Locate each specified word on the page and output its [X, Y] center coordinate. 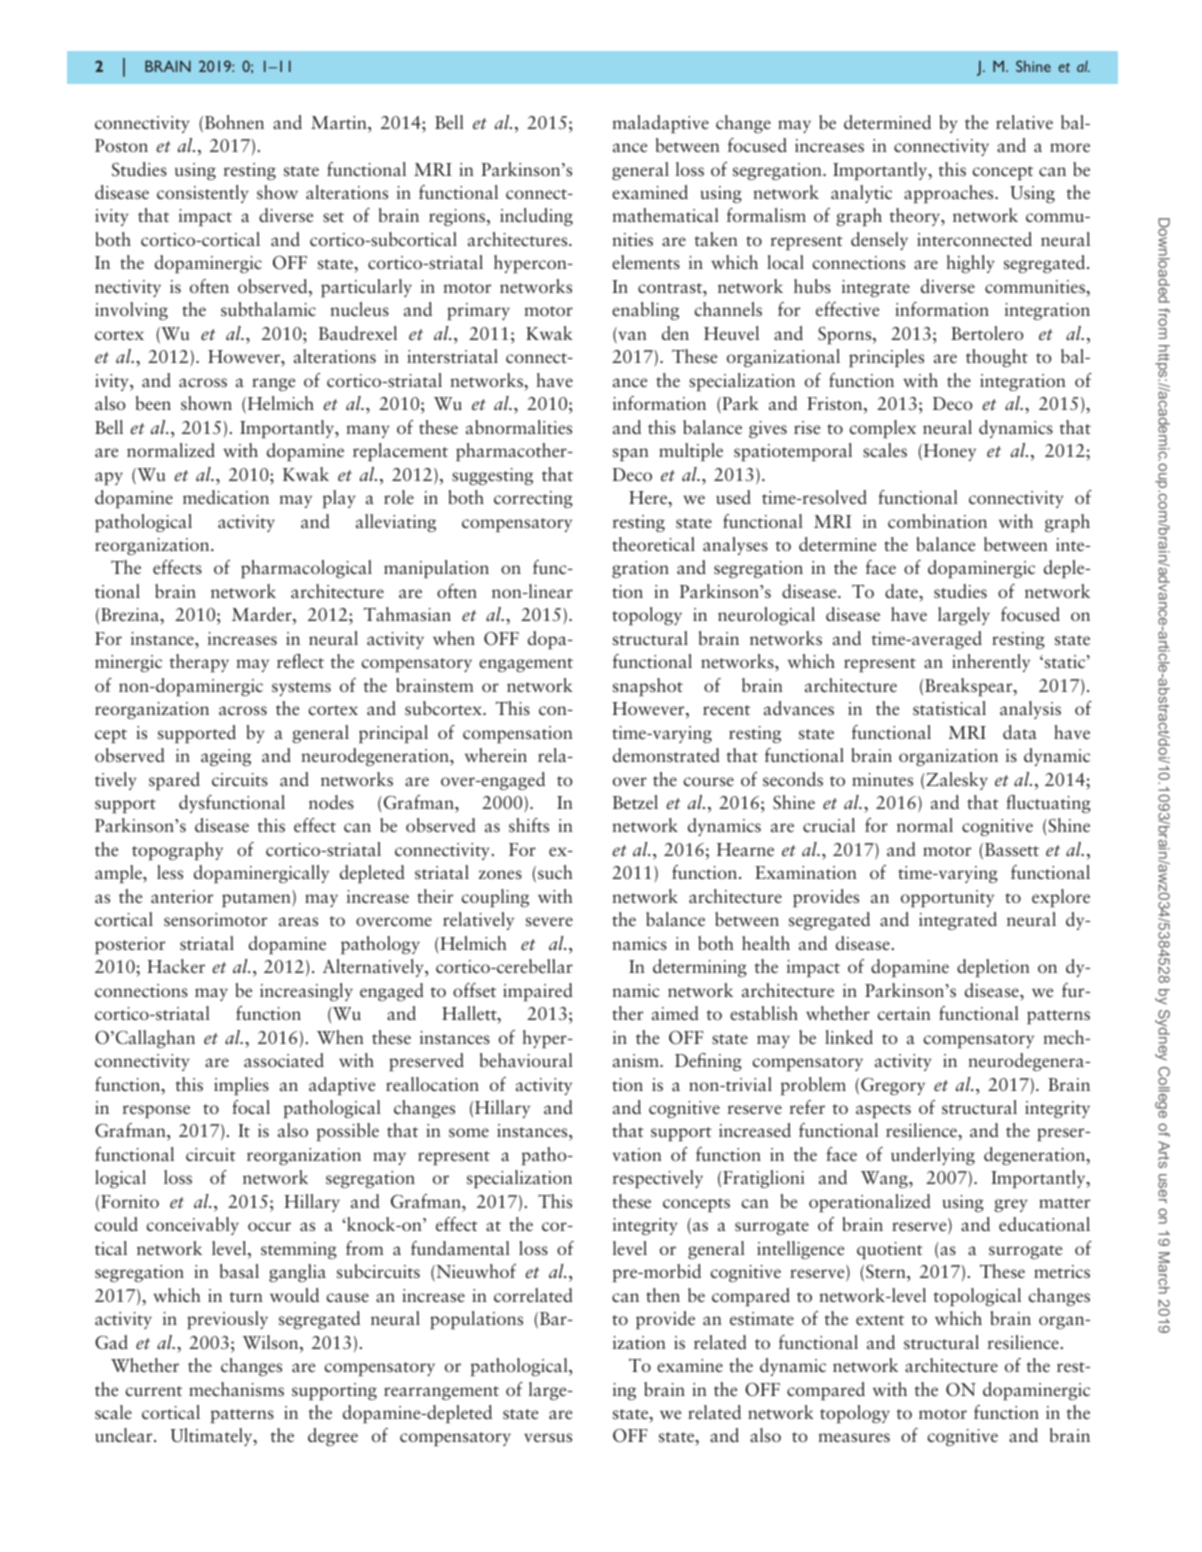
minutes [882, 779]
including [536, 217]
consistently [203, 194]
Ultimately [212, 1437]
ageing [226, 757]
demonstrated [666, 755]
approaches [950, 194]
